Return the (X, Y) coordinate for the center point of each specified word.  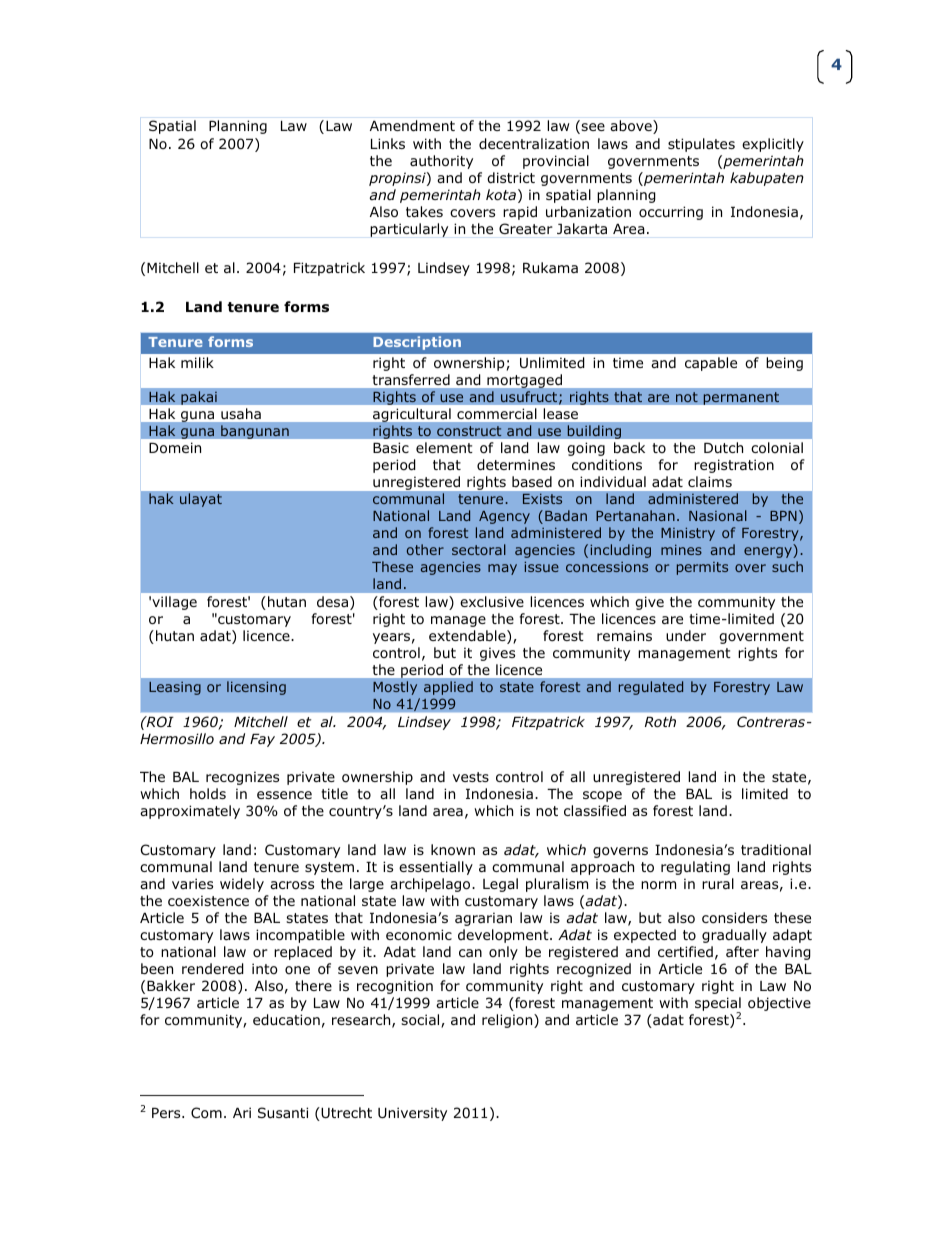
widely (242, 885)
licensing (256, 688)
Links (388, 143)
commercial (496, 413)
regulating (695, 868)
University (412, 1114)
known (453, 850)
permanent (741, 398)
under (686, 635)
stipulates (701, 145)
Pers (167, 1113)
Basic (391, 447)
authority (441, 162)
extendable (468, 637)
